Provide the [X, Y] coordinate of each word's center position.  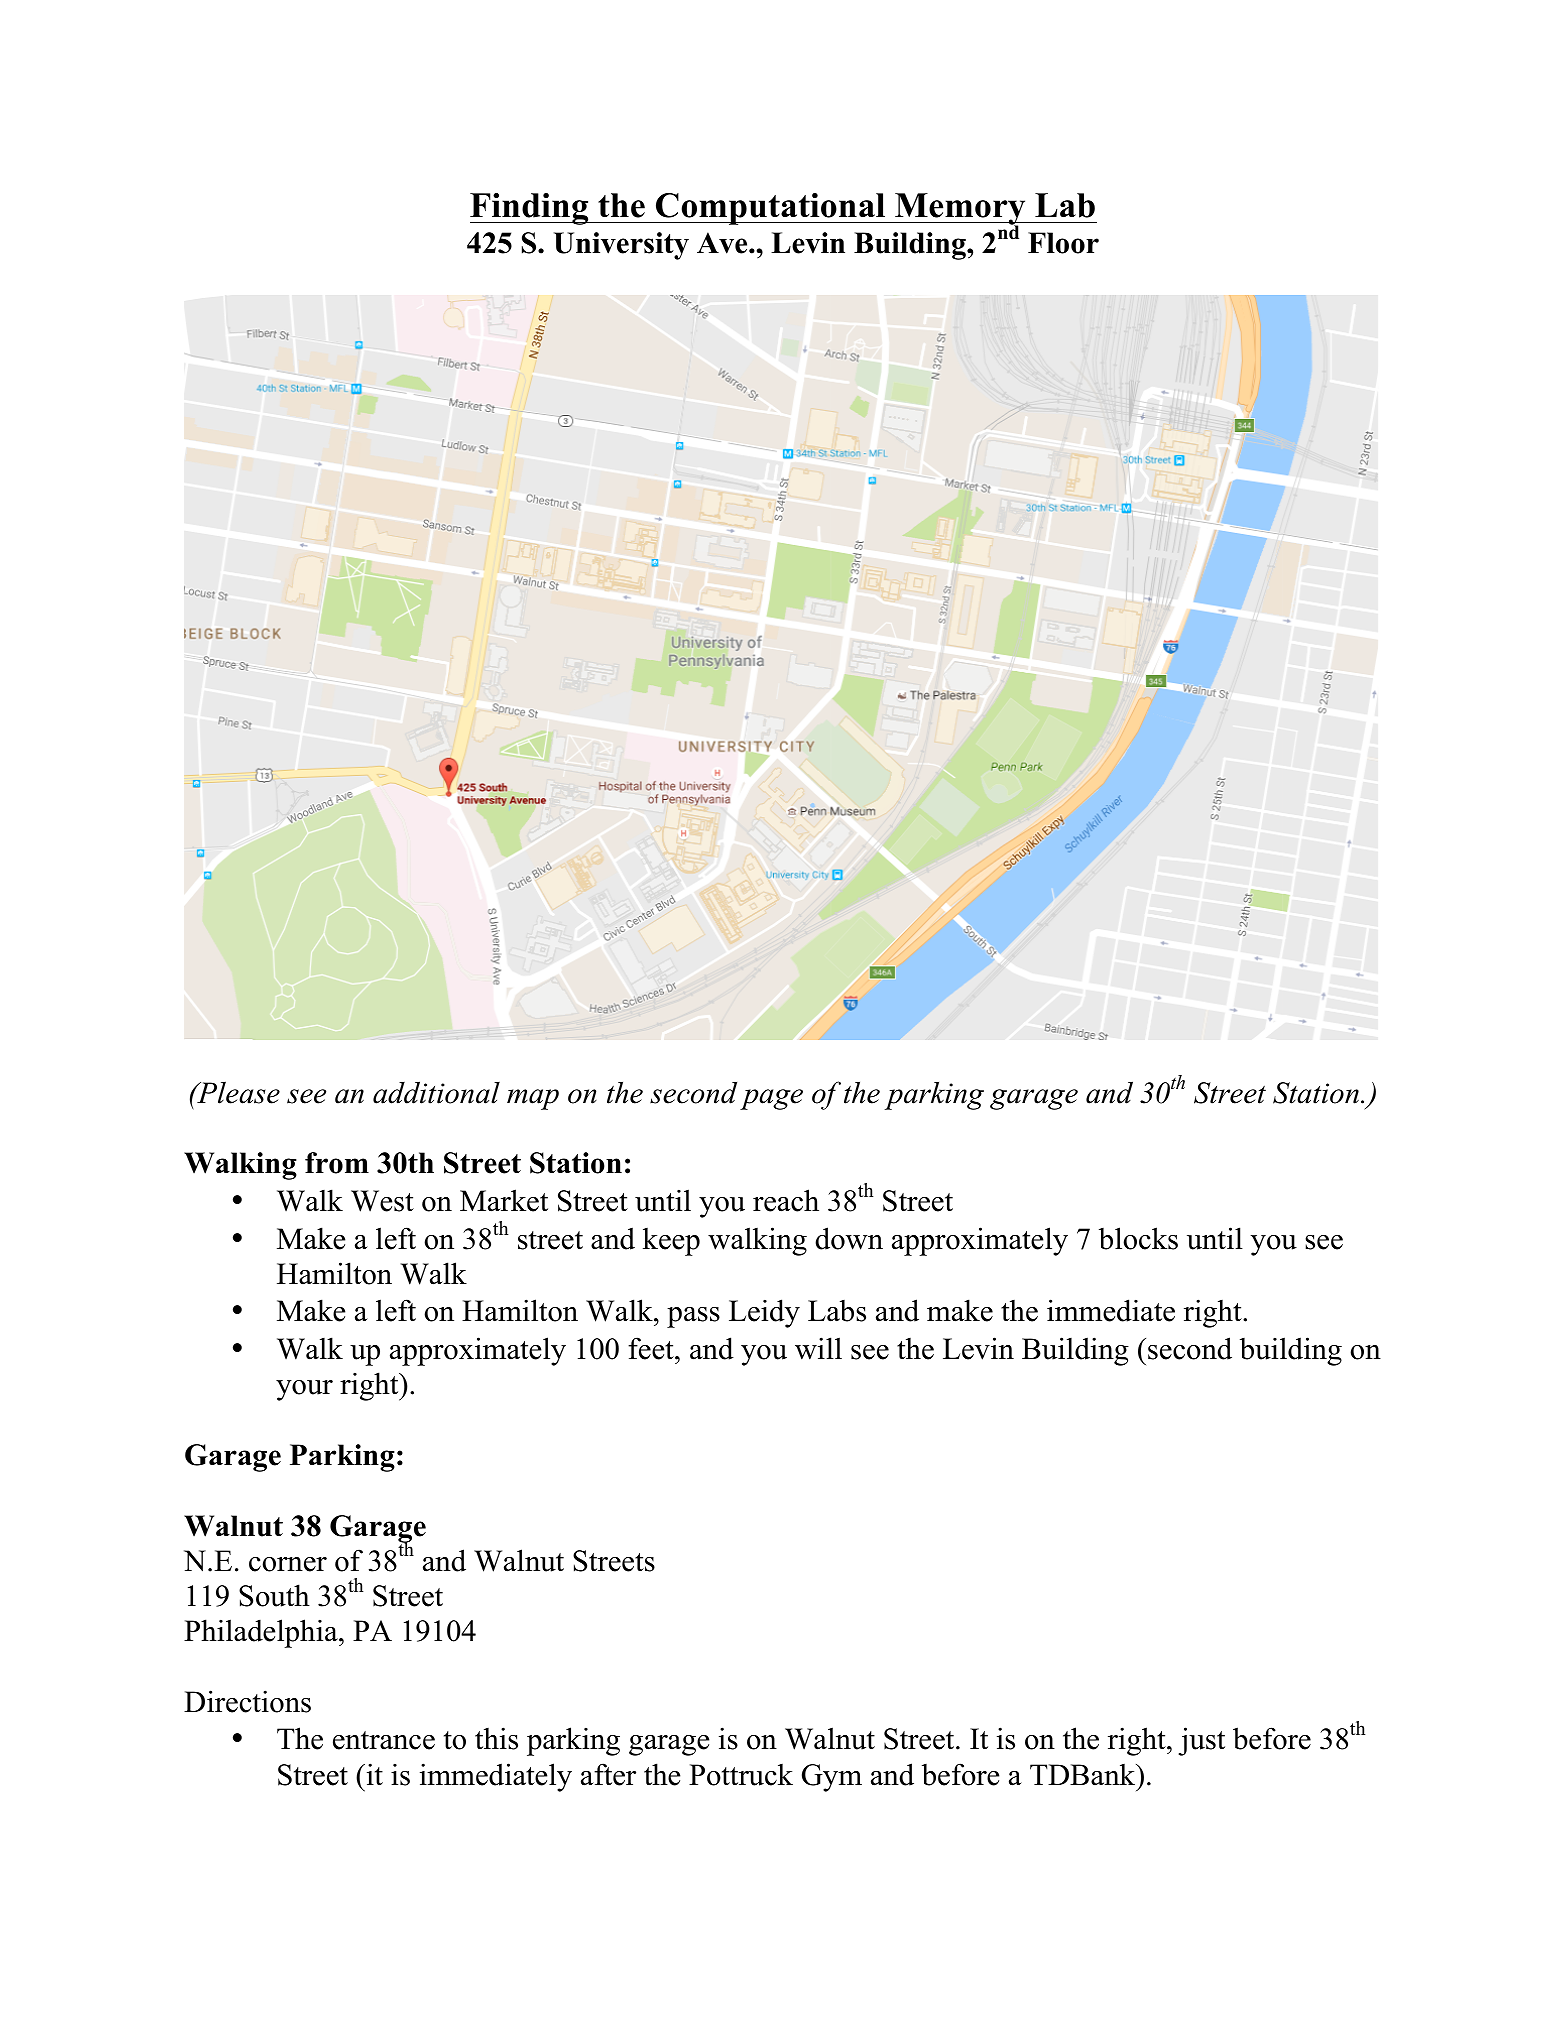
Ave [723, 243]
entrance [384, 1740]
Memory [960, 210]
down [849, 1238]
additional [436, 1092]
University [621, 246]
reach [786, 1200]
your [304, 1390]
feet [652, 1348]
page [771, 1099]
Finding [530, 209]
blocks [1138, 1238]
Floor [1063, 243]
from [337, 1163]
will [818, 1348]
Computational [771, 209]
